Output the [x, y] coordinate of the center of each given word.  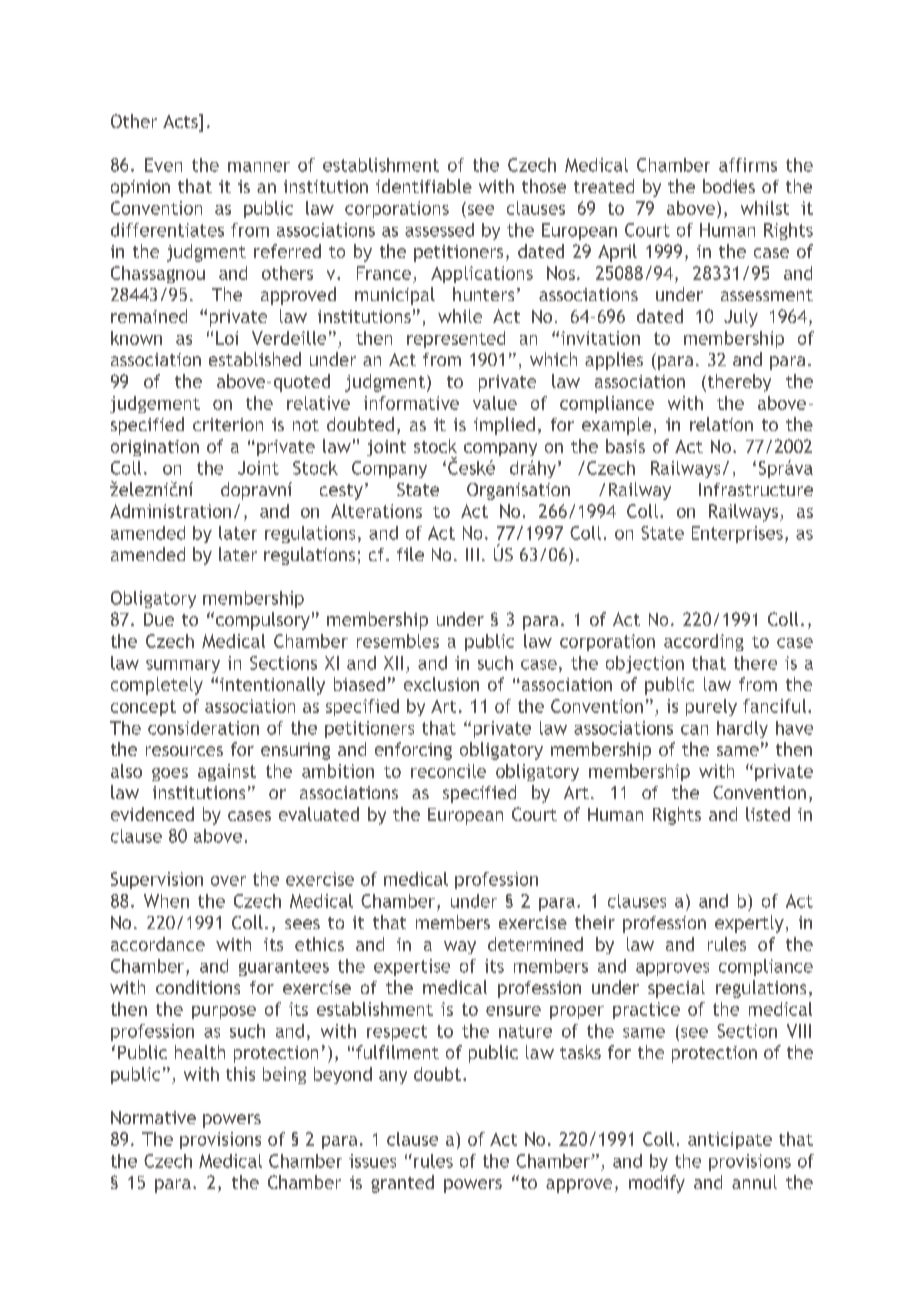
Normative [153, 1117]
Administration [170, 511]
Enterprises [737, 534]
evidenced [152, 814]
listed [768, 814]
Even [163, 165]
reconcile [448, 771]
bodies [729, 186]
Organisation [518, 491]
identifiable [424, 186]
